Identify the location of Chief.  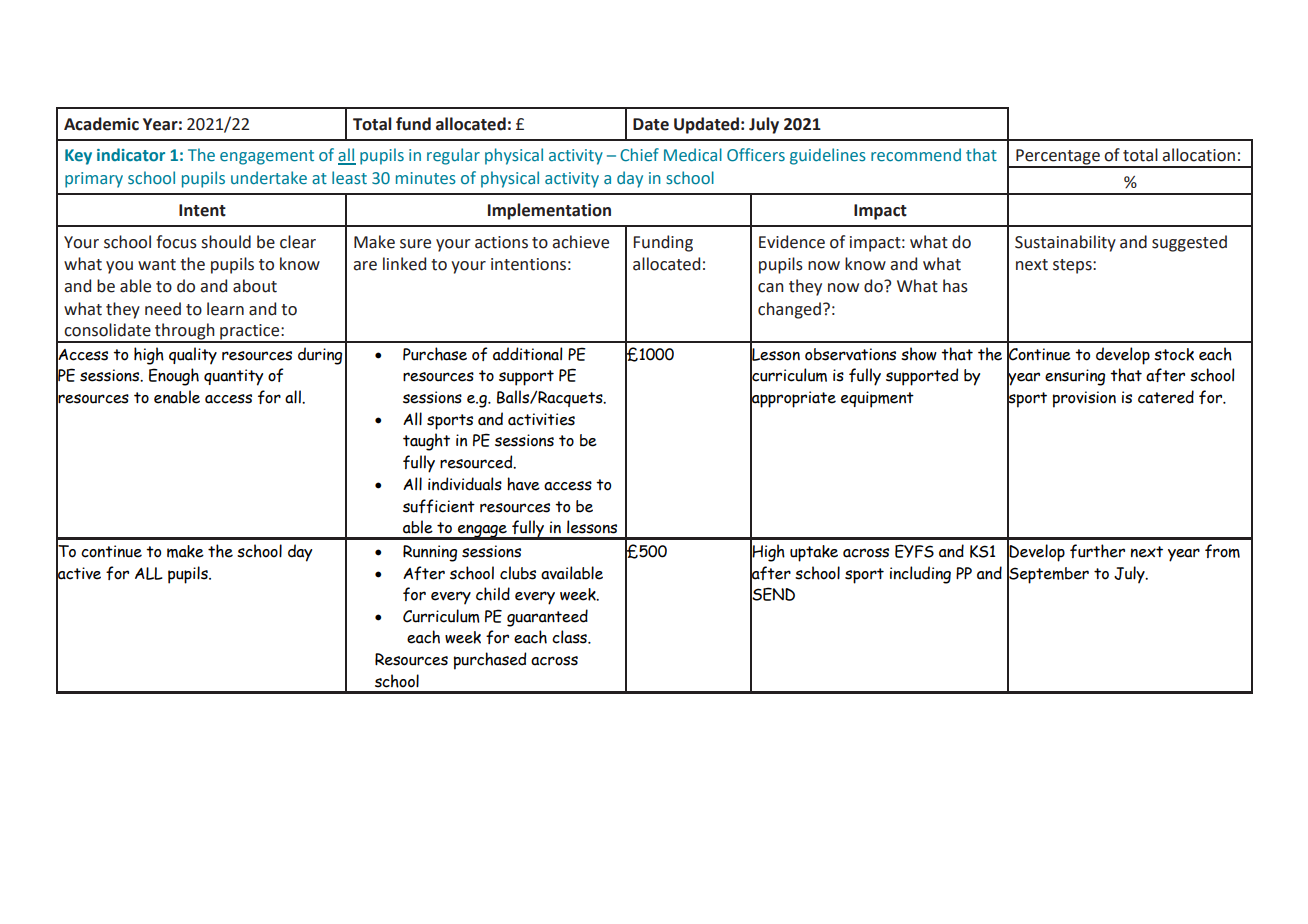
(639, 155).
